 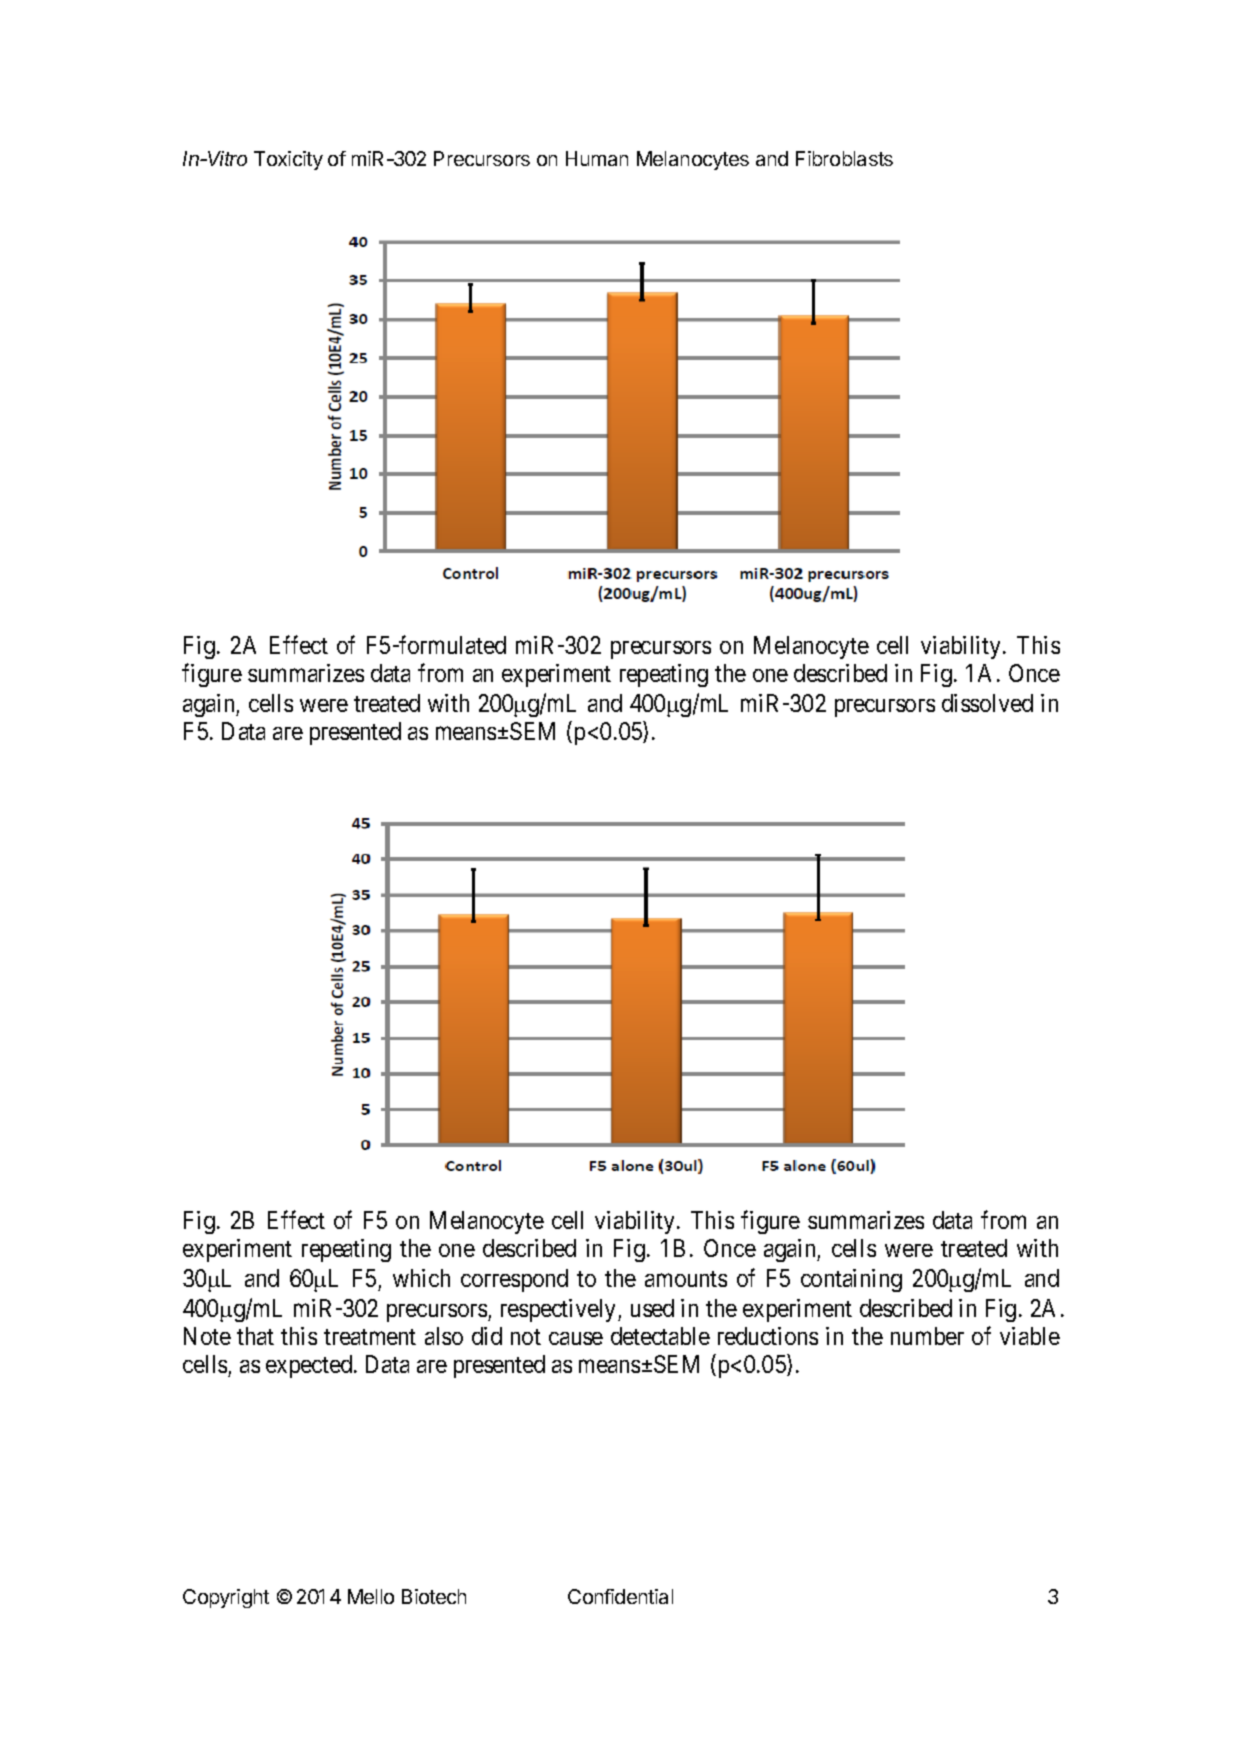 I want to click on containing, so click(x=851, y=1280).
